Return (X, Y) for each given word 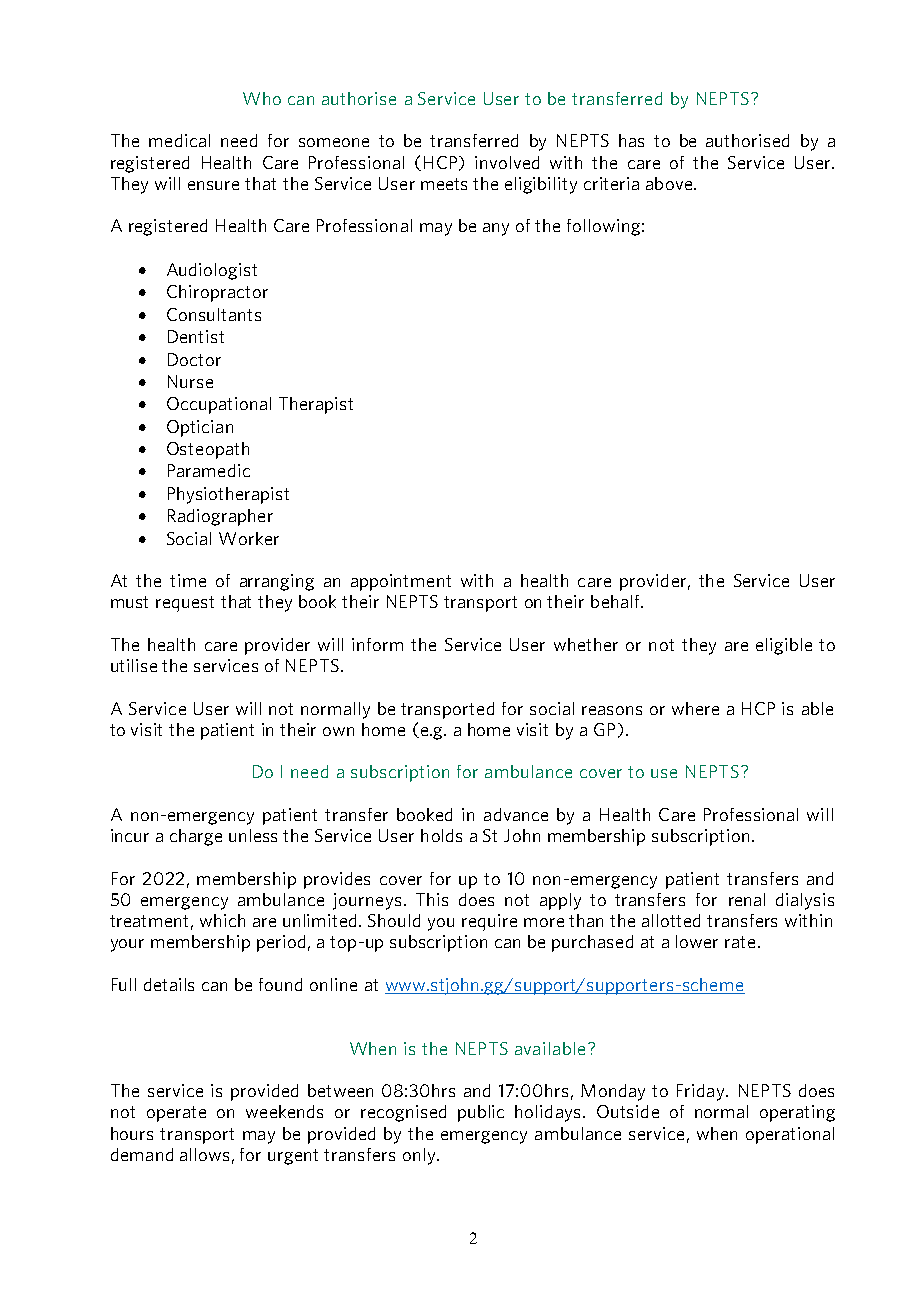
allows (204, 1154)
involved (507, 162)
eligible (784, 646)
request (185, 604)
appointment (401, 582)
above (670, 183)
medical (179, 140)
